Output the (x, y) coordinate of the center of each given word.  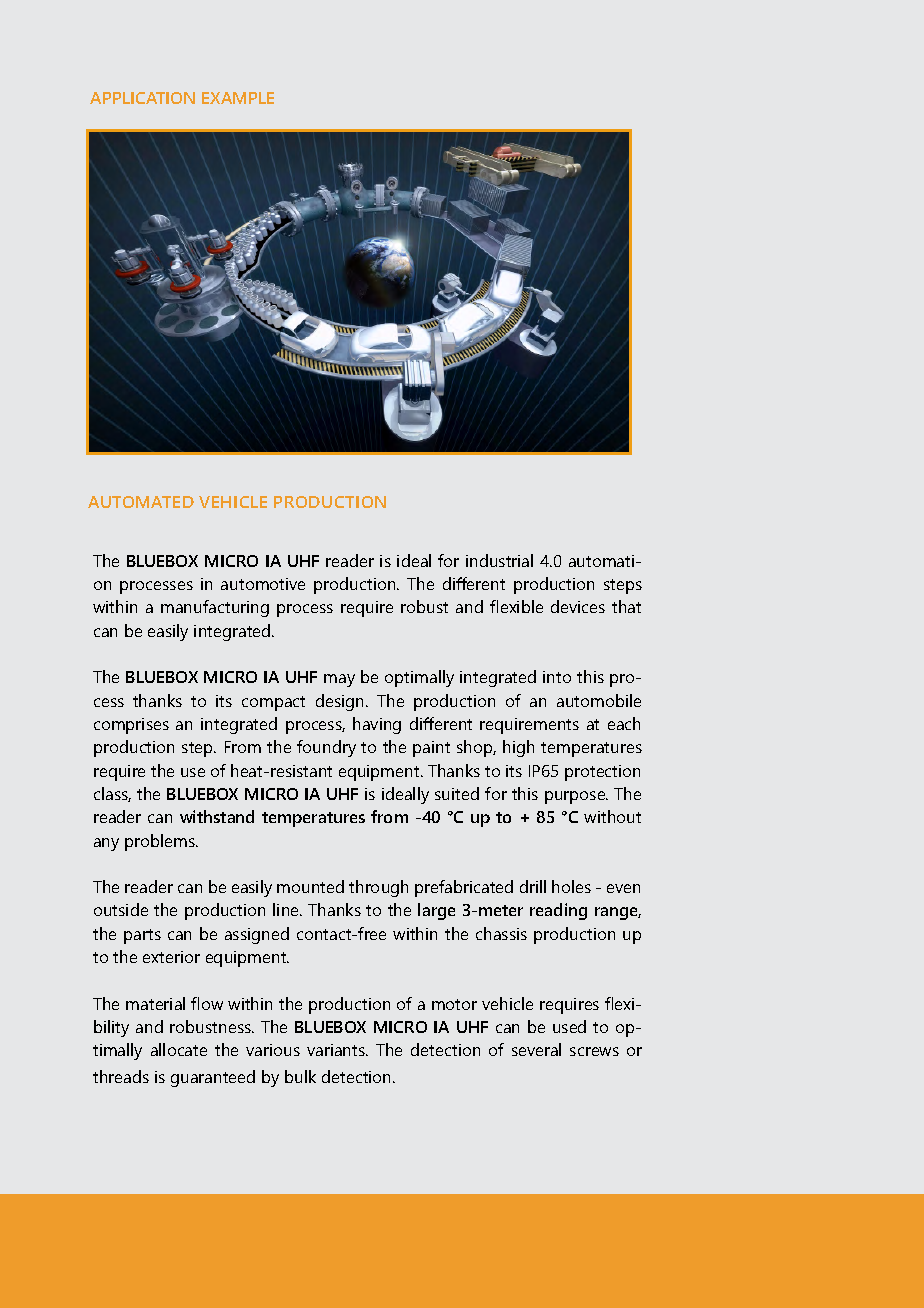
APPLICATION (142, 98)
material (155, 1003)
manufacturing (215, 608)
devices (578, 606)
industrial (499, 560)
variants (337, 1050)
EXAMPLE (238, 98)
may (339, 680)
